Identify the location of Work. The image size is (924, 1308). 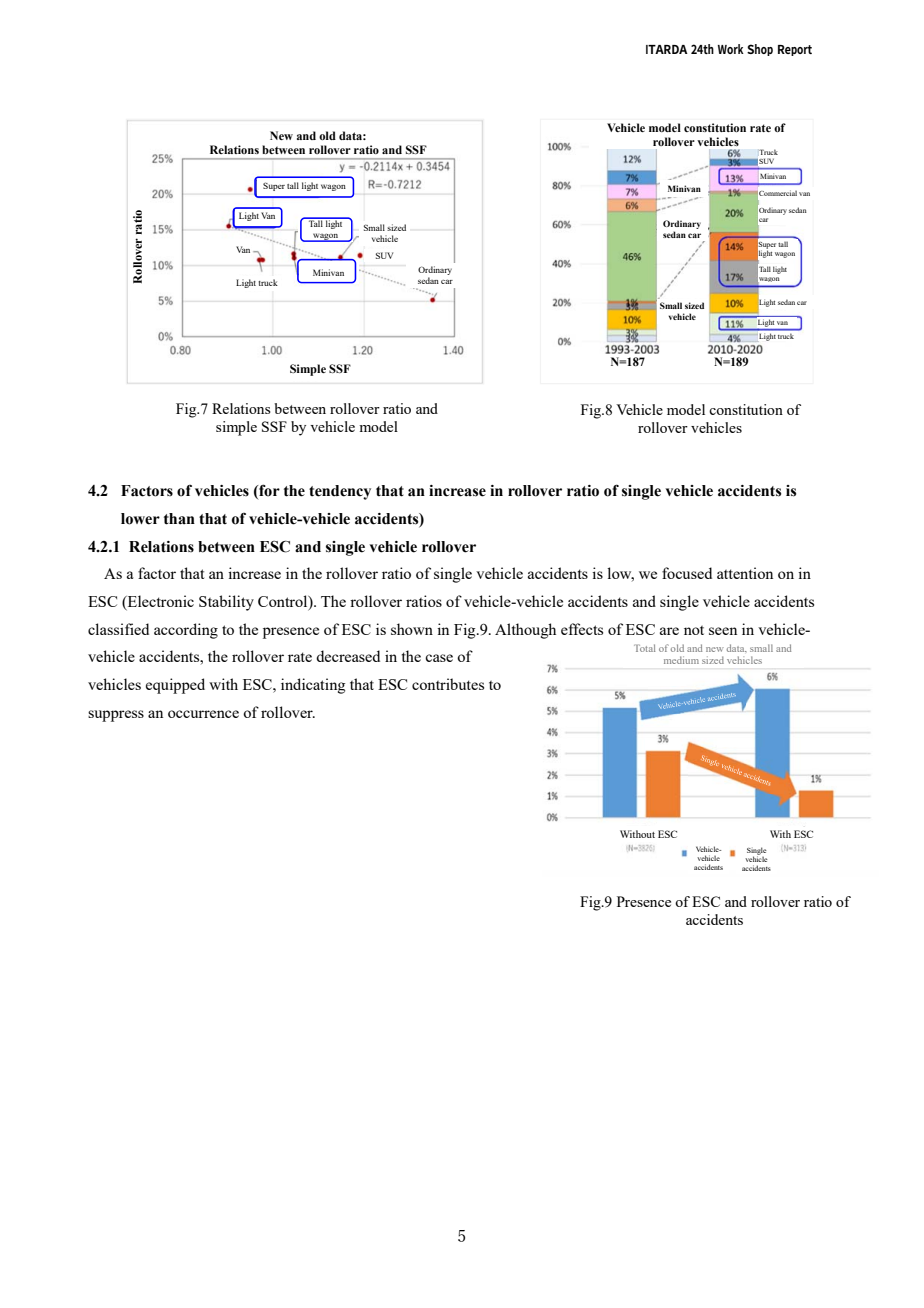
(731, 49).
